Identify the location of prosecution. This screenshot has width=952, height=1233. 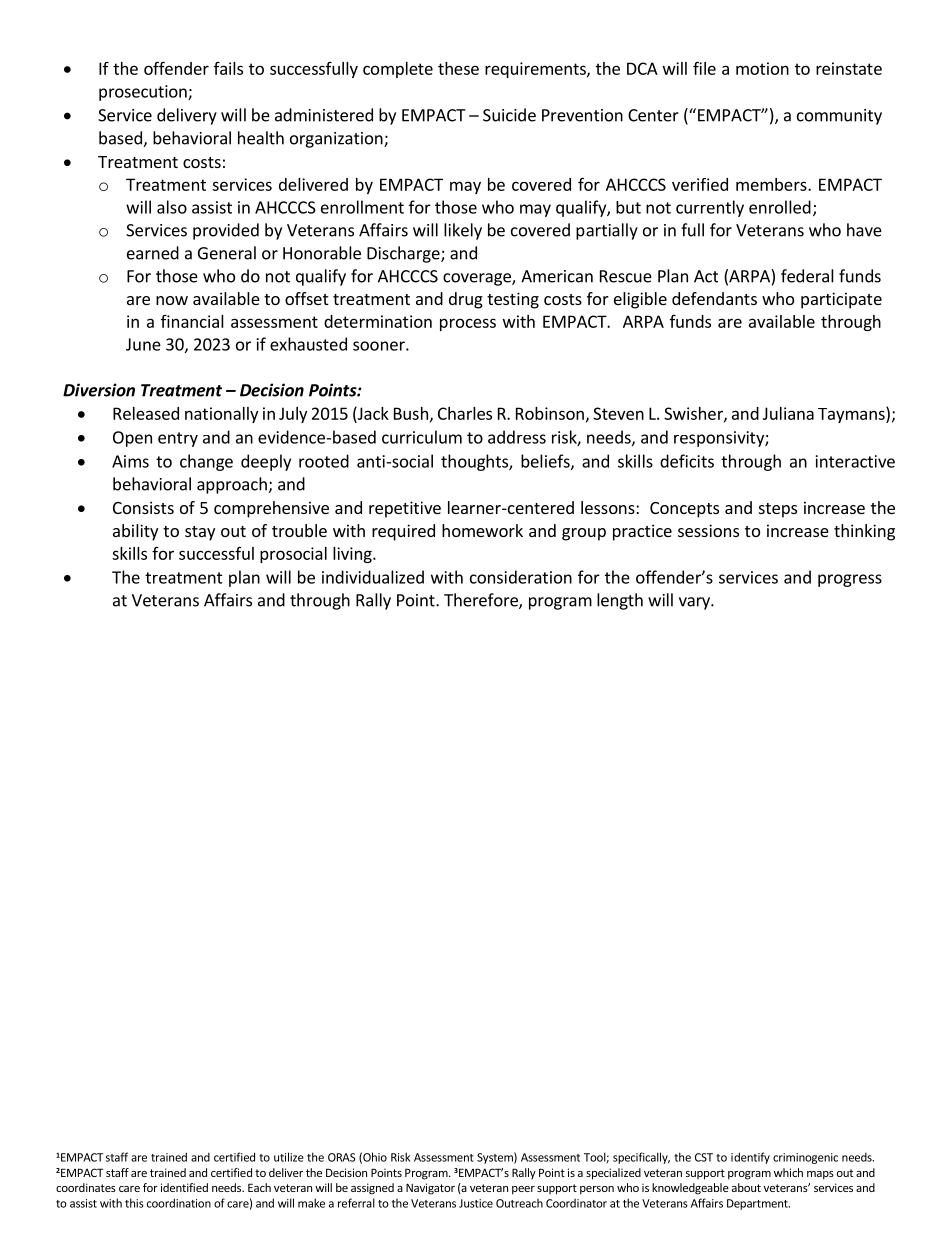
(144, 93).
